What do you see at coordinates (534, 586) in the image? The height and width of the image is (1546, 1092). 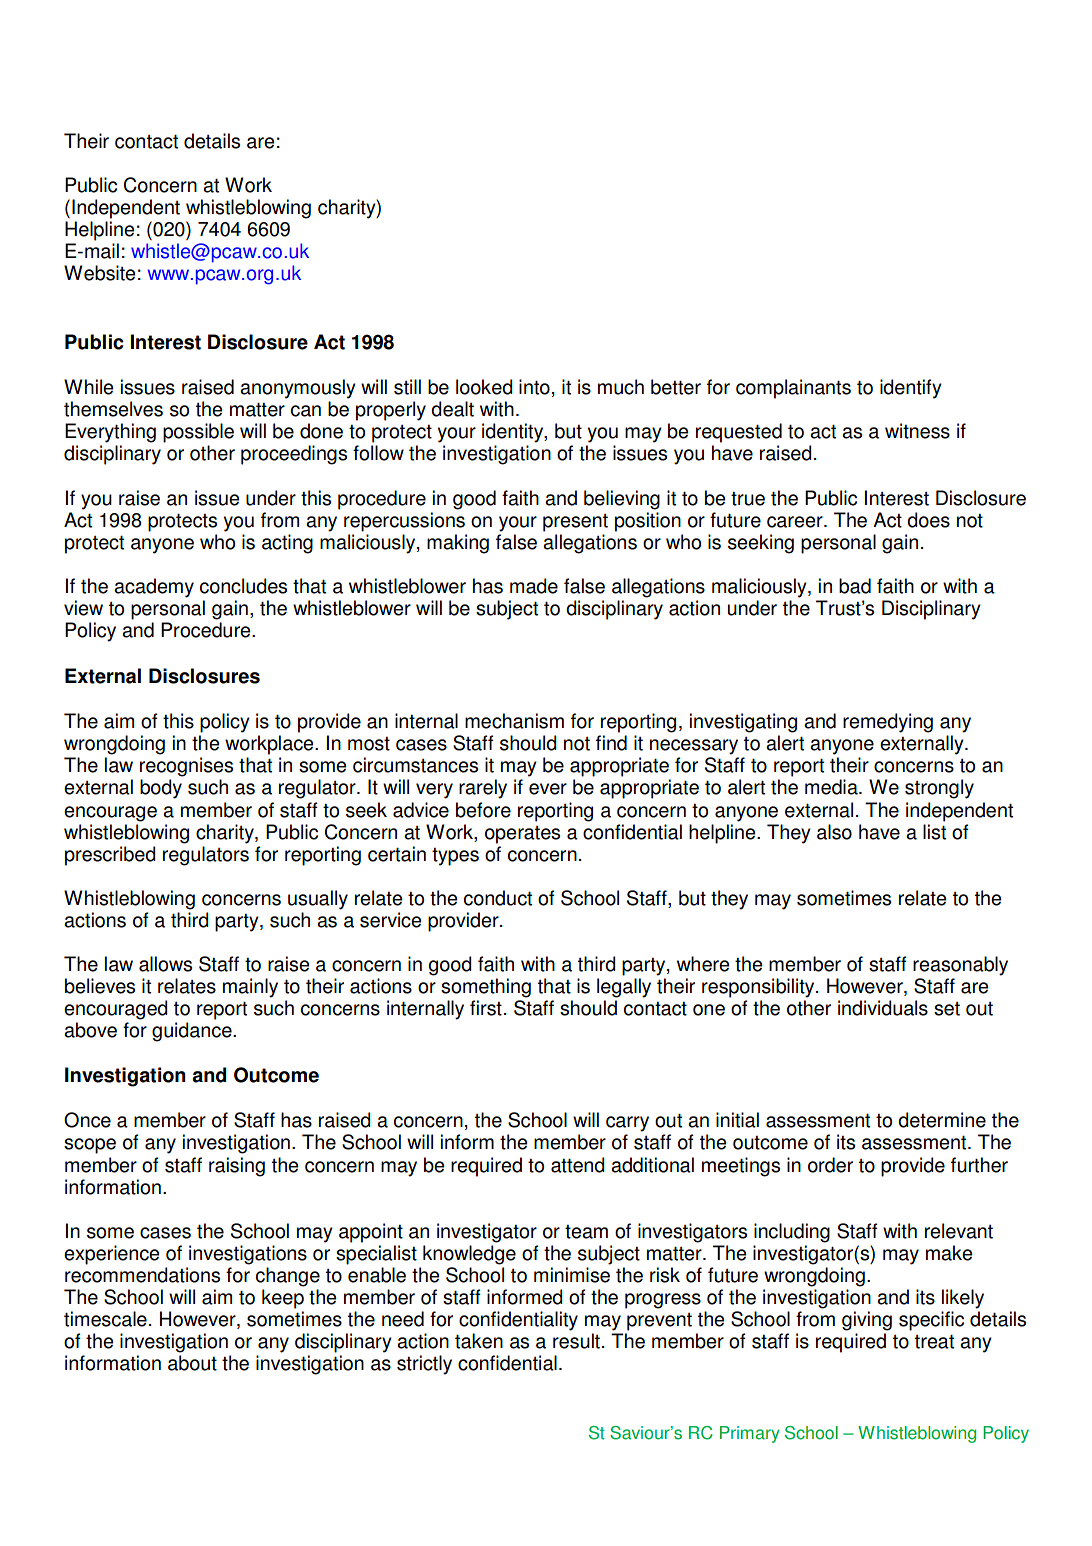 I see `made` at bounding box center [534, 586].
